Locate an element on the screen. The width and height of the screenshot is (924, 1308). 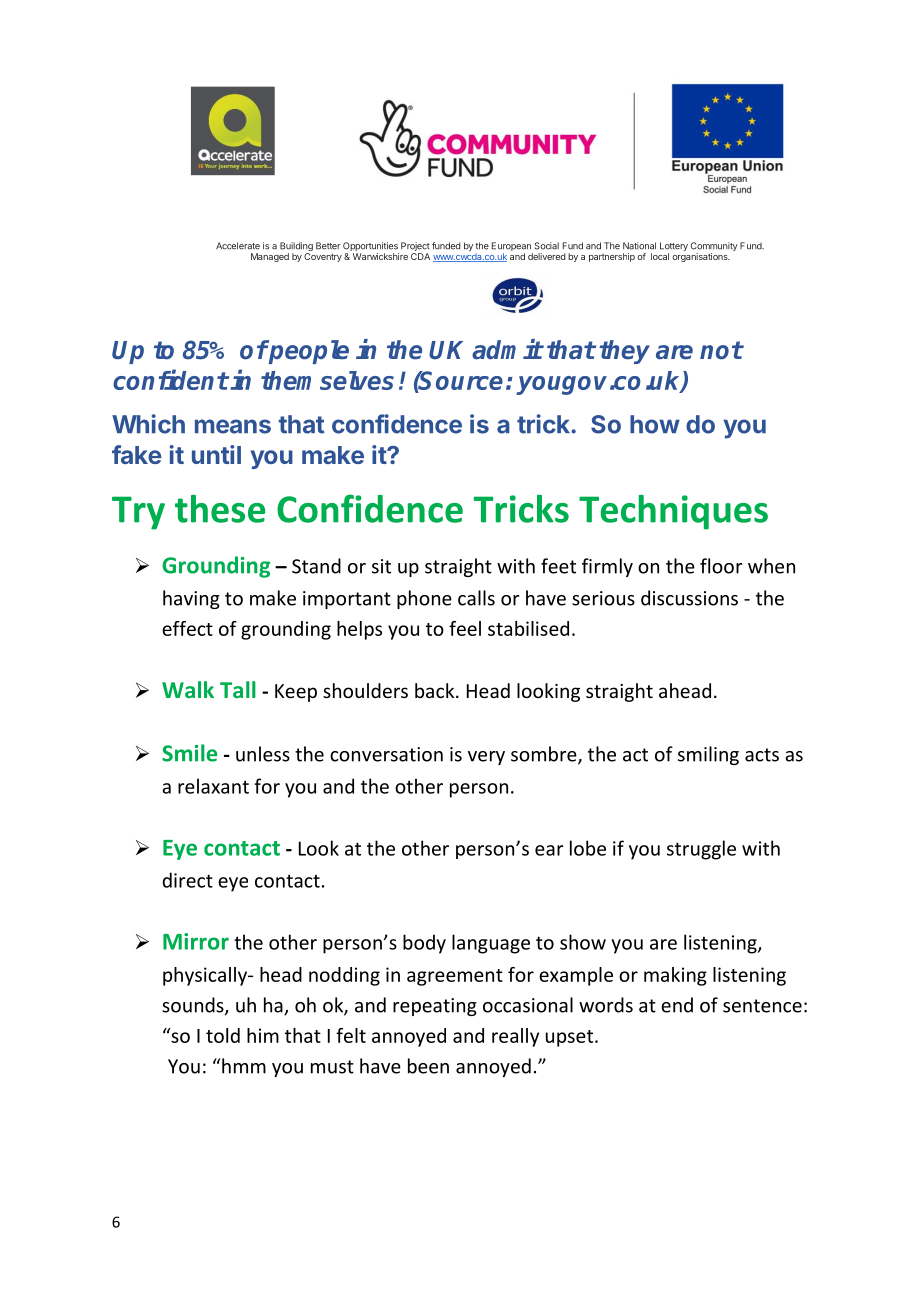
until is located at coordinates (216, 454).
